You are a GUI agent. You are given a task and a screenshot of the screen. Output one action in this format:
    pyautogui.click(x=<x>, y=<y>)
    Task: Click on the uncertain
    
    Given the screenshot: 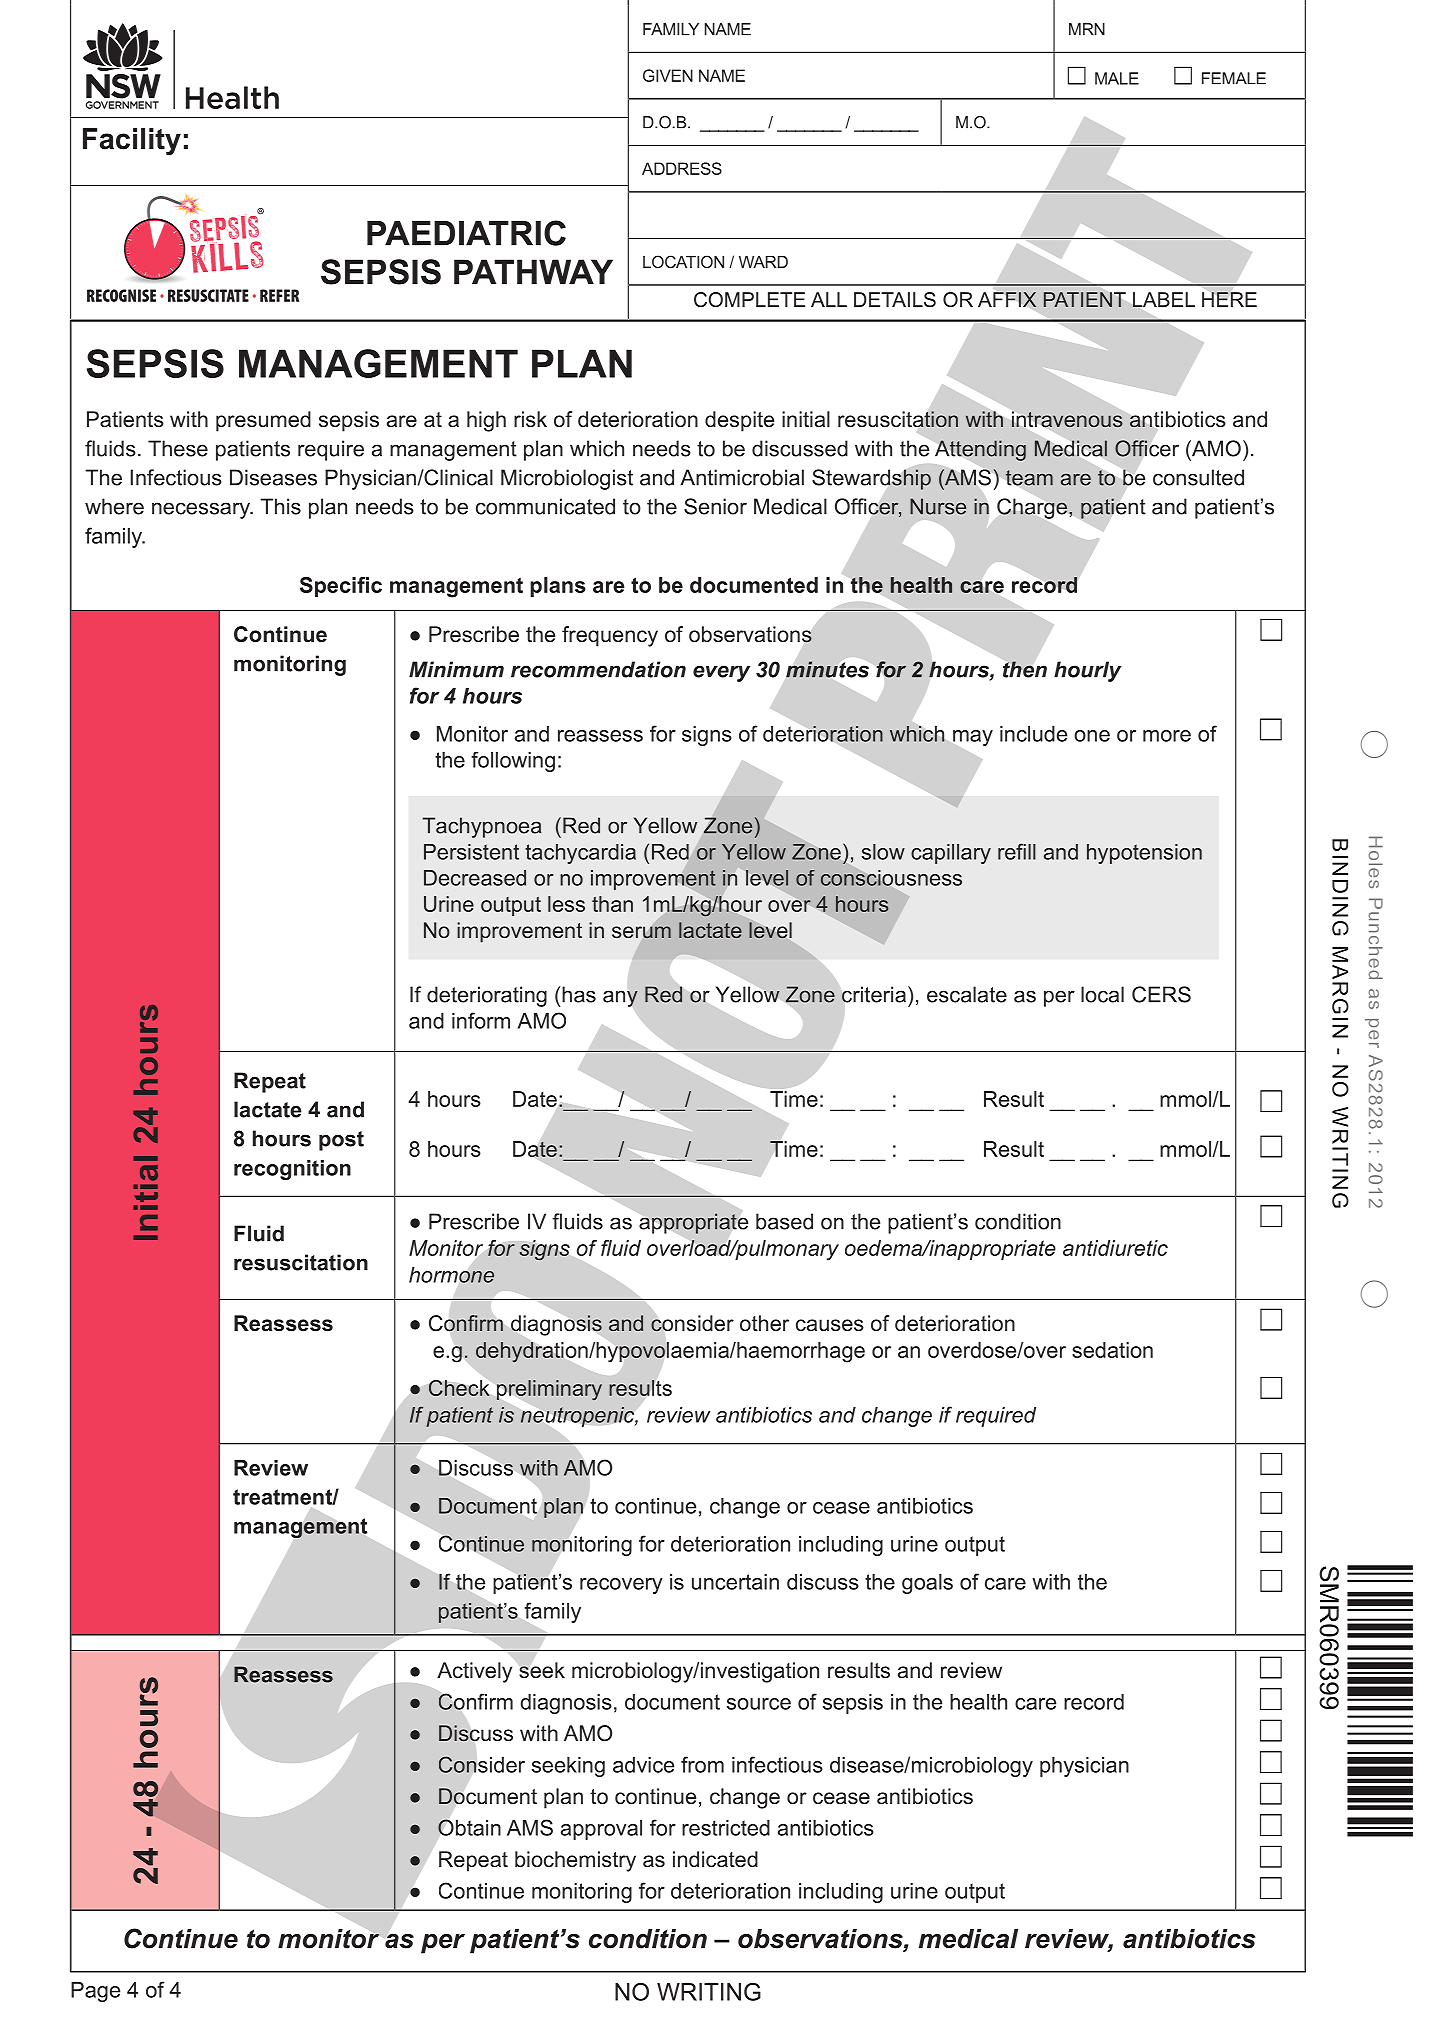 What is the action you would take?
    pyautogui.click(x=735, y=1582)
